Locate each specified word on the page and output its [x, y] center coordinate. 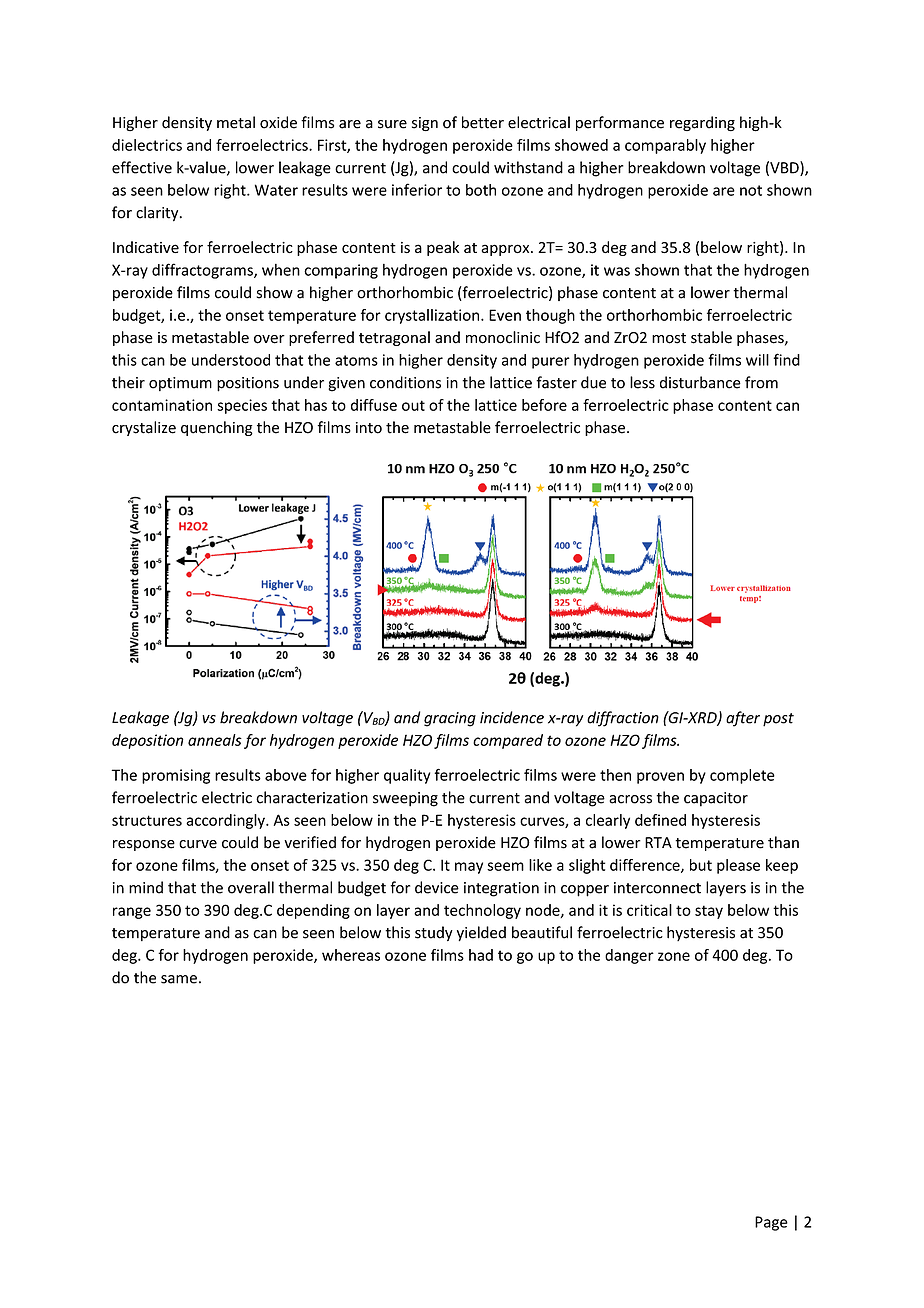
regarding [702, 123]
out [413, 405]
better [483, 122]
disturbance [700, 382]
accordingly [226, 821]
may [469, 868]
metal [236, 122]
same [179, 979]
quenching [217, 428]
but [701, 865]
